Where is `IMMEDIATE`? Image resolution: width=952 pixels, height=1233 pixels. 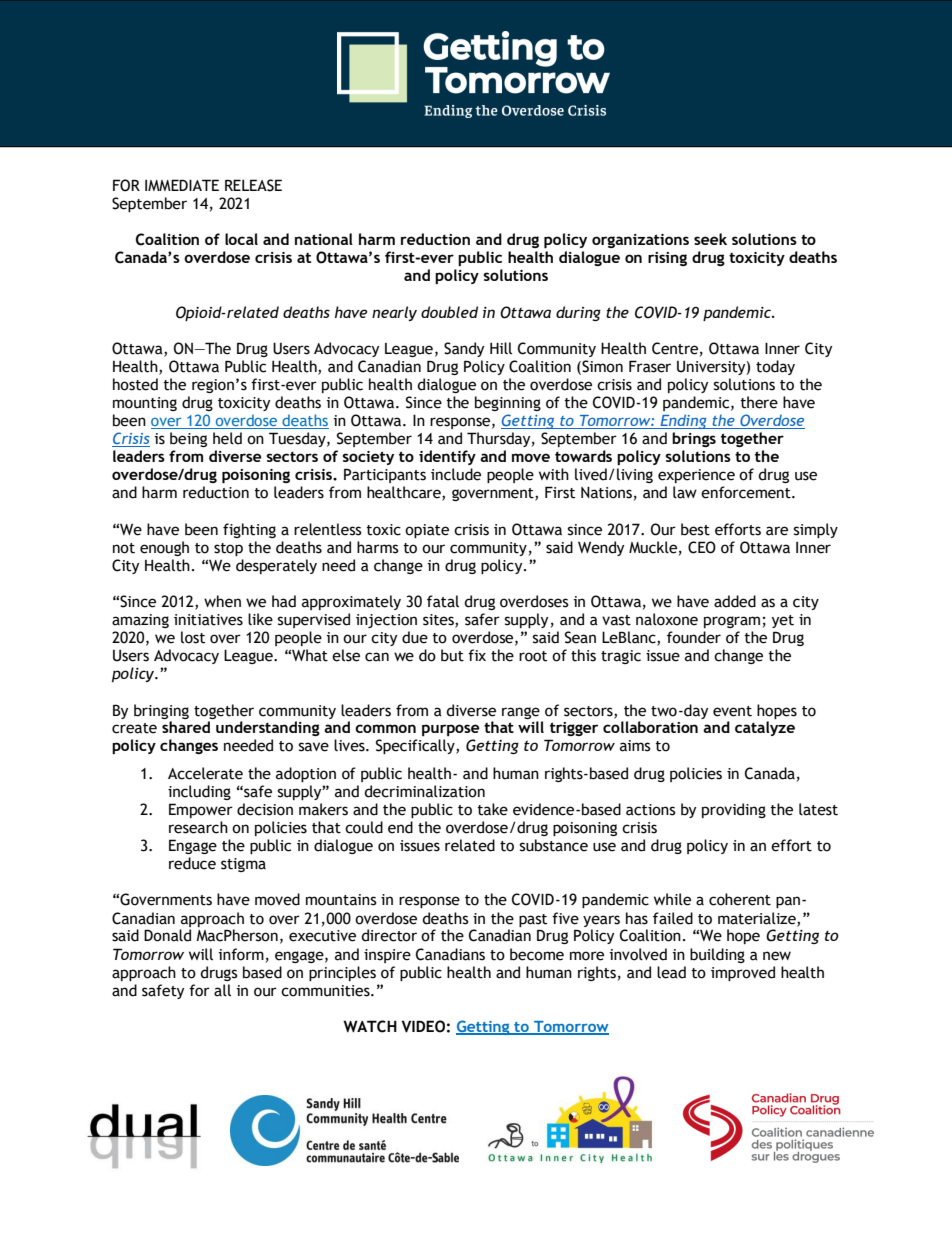
IMMEDIATE is located at coordinates (182, 185).
